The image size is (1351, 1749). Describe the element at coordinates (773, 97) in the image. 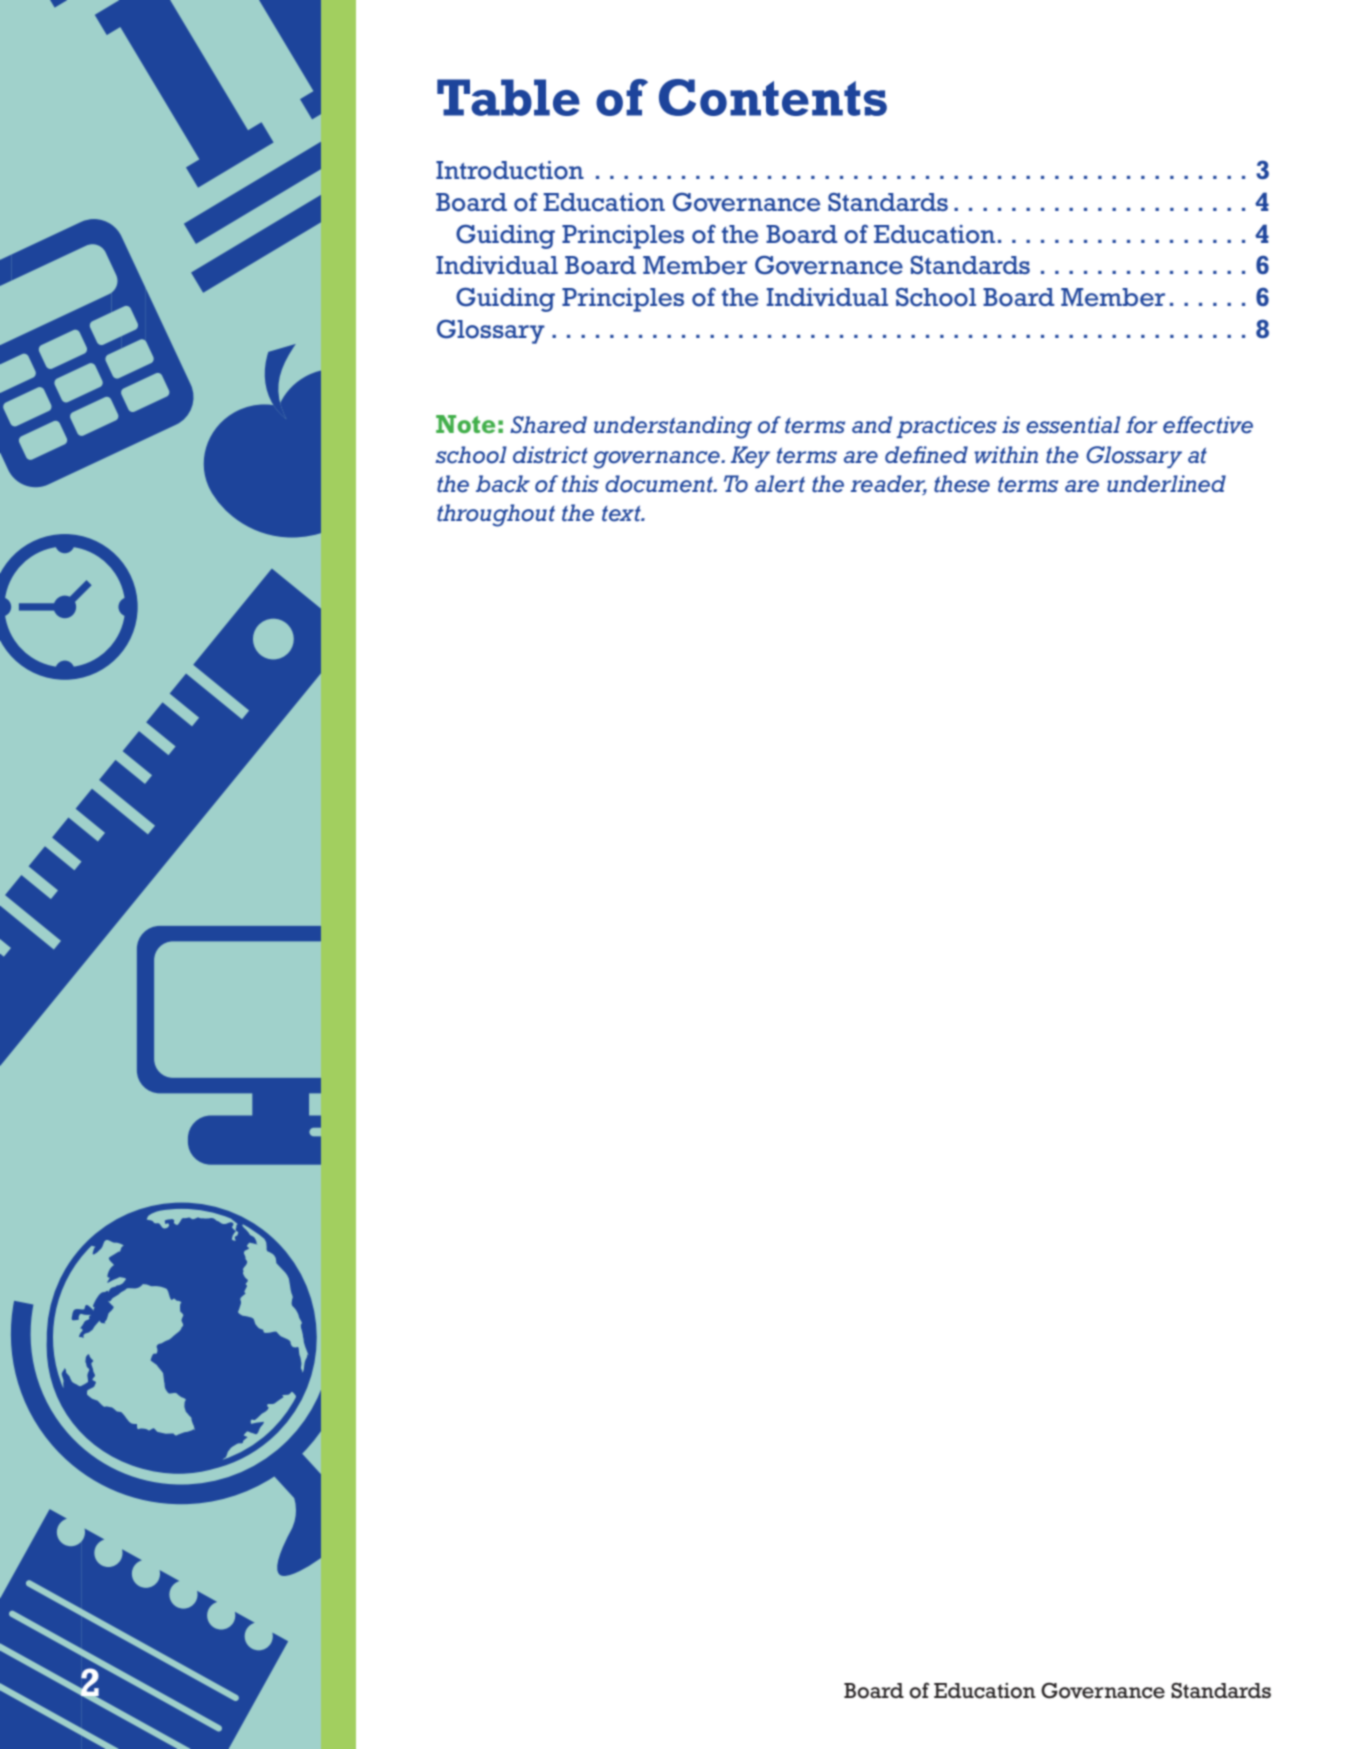

I see `Contents` at that location.
